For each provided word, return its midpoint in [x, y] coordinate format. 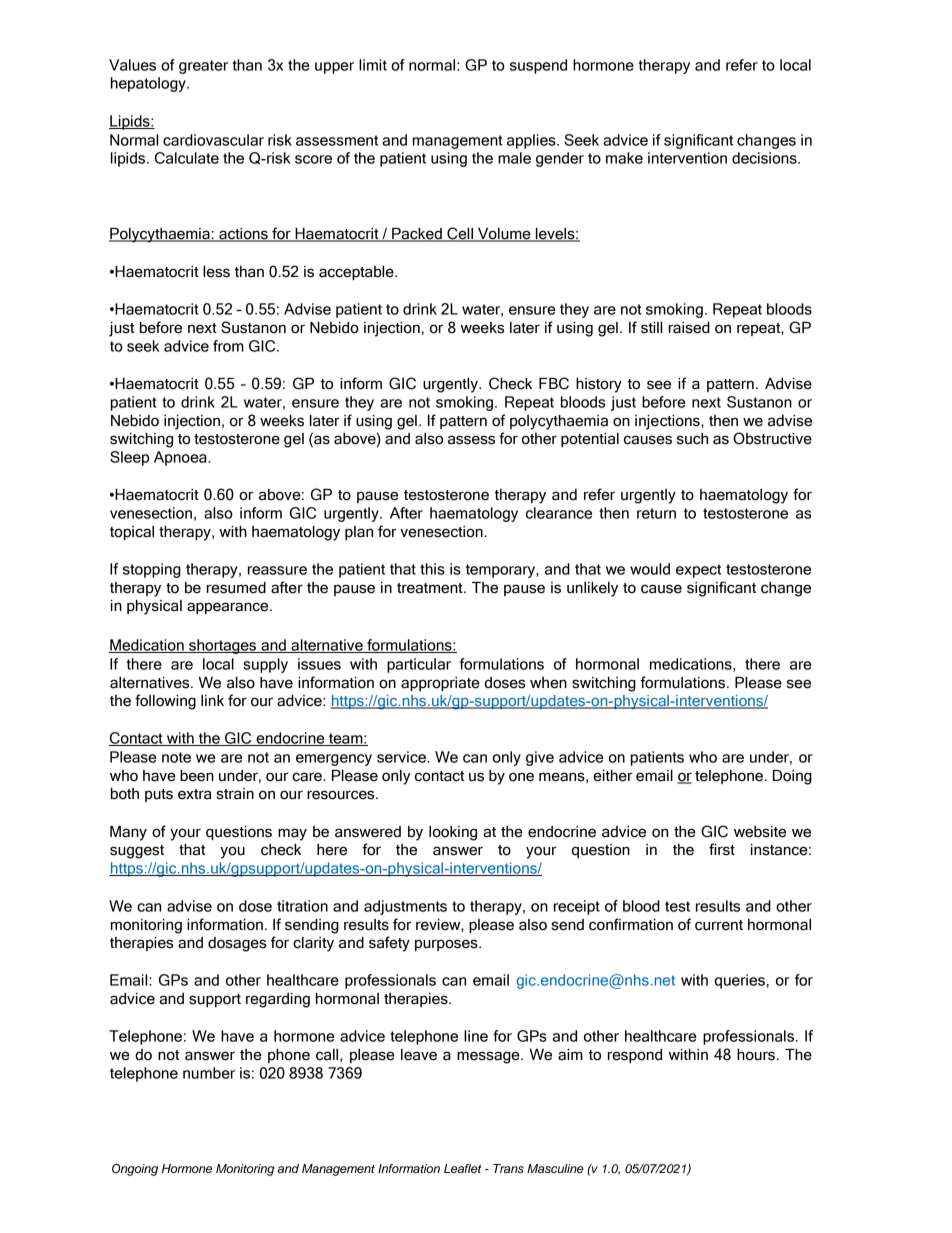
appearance [229, 608]
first [722, 849]
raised [689, 328]
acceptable [357, 273]
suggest [137, 852]
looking [453, 833]
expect [698, 571]
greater [203, 67]
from [228, 346]
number [209, 1073]
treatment [431, 588]
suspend [538, 66]
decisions [765, 158]
